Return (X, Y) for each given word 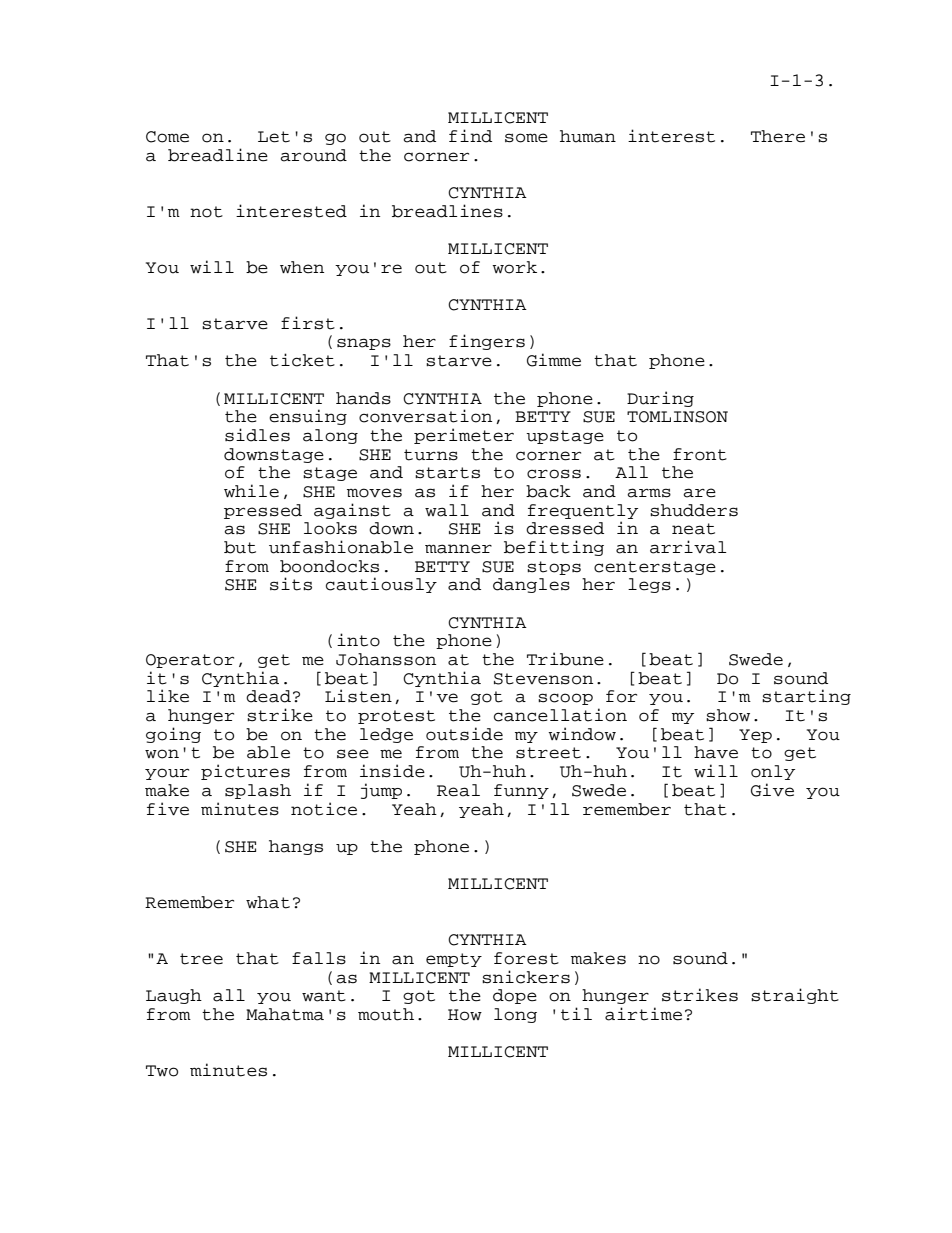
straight (795, 996)
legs (649, 585)
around (313, 155)
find (470, 136)
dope (515, 996)
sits (291, 584)
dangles (531, 585)
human (588, 136)
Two (162, 1071)
